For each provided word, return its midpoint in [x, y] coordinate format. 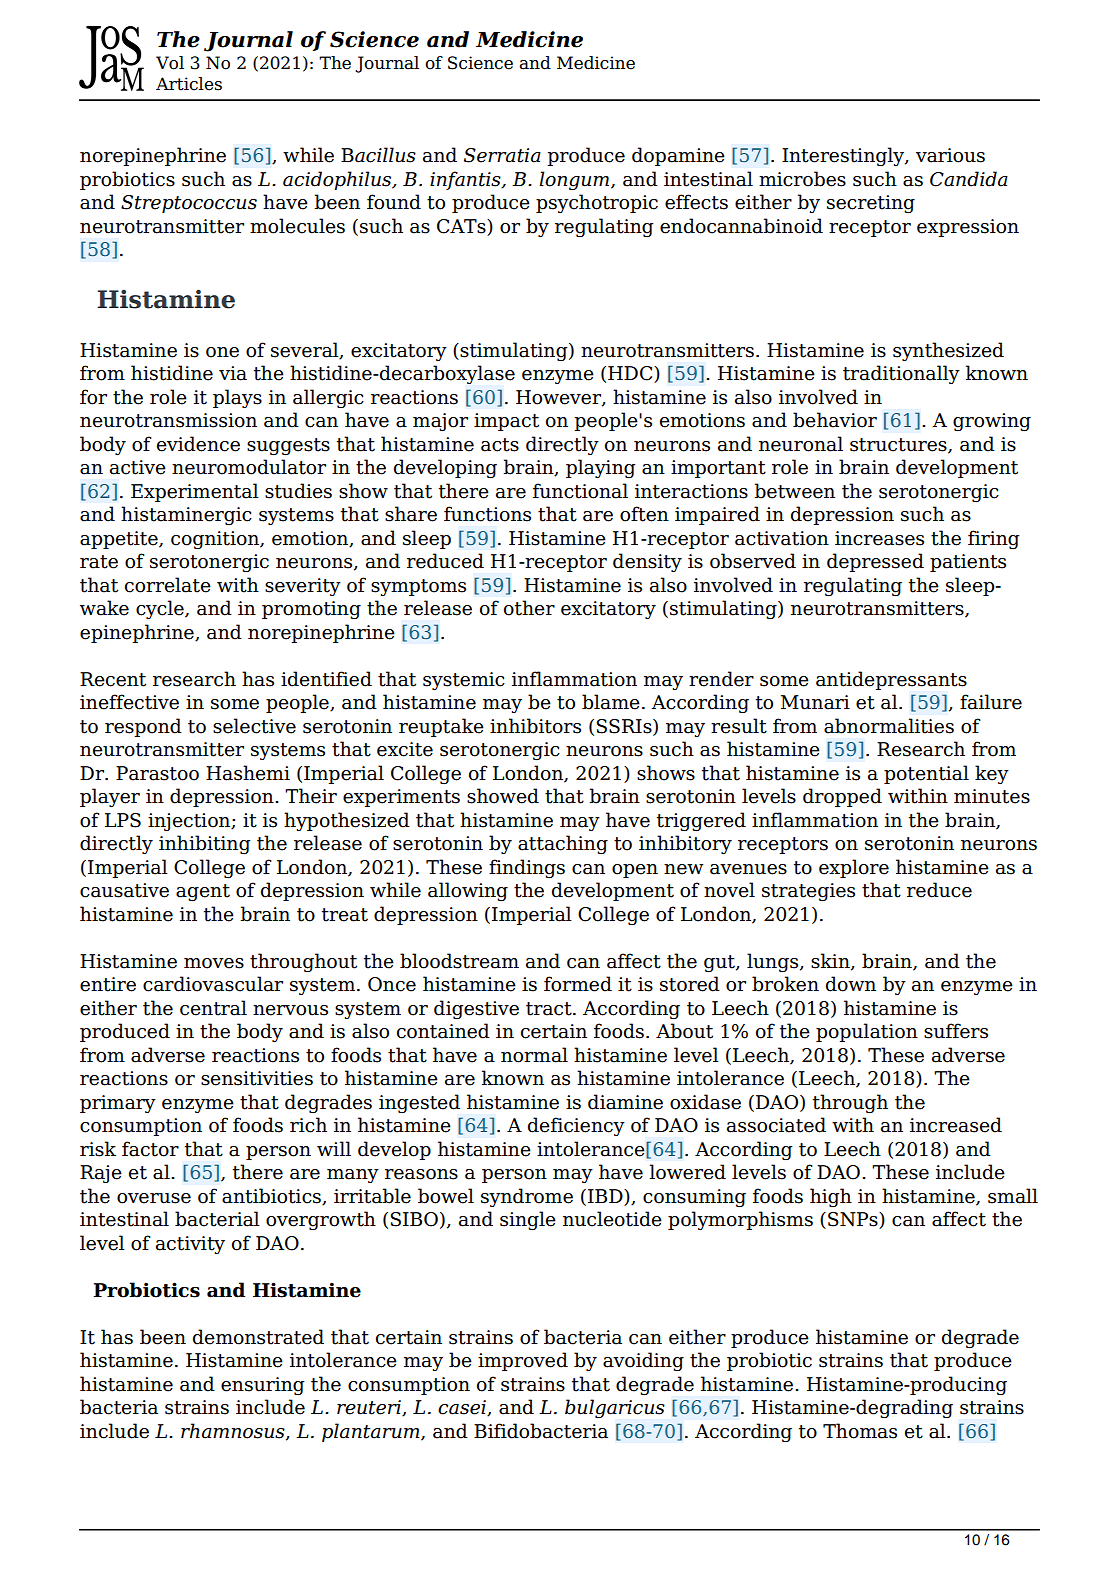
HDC [631, 374]
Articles [189, 84]
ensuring [263, 1386]
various [950, 155]
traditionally [901, 374]
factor [150, 1149]
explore [854, 868]
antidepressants [891, 680]
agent [203, 892]
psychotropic [597, 203]
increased [956, 1125]
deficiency [576, 1126]
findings [527, 868]
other [529, 608]
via [233, 373]
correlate [168, 585]
